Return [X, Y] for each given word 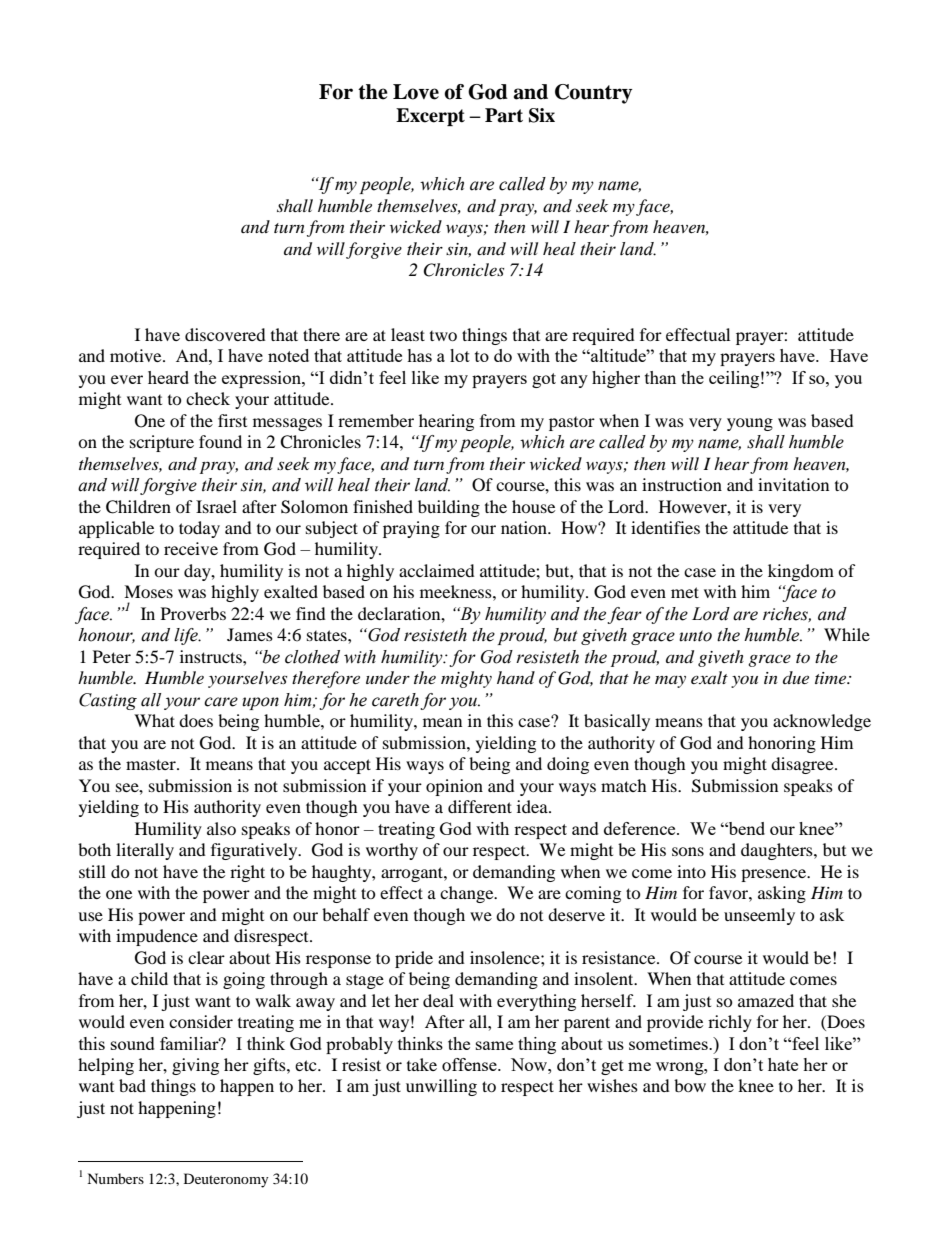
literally [145, 851]
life [187, 636]
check [208, 398]
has [419, 355]
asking [782, 894]
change [468, 894]
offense [470, 1064]
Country [593, 94]
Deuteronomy [226, 1180]
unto [695, 636]
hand [516, 677]
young [750, 424]
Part [504, 115]
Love [416, 92]
